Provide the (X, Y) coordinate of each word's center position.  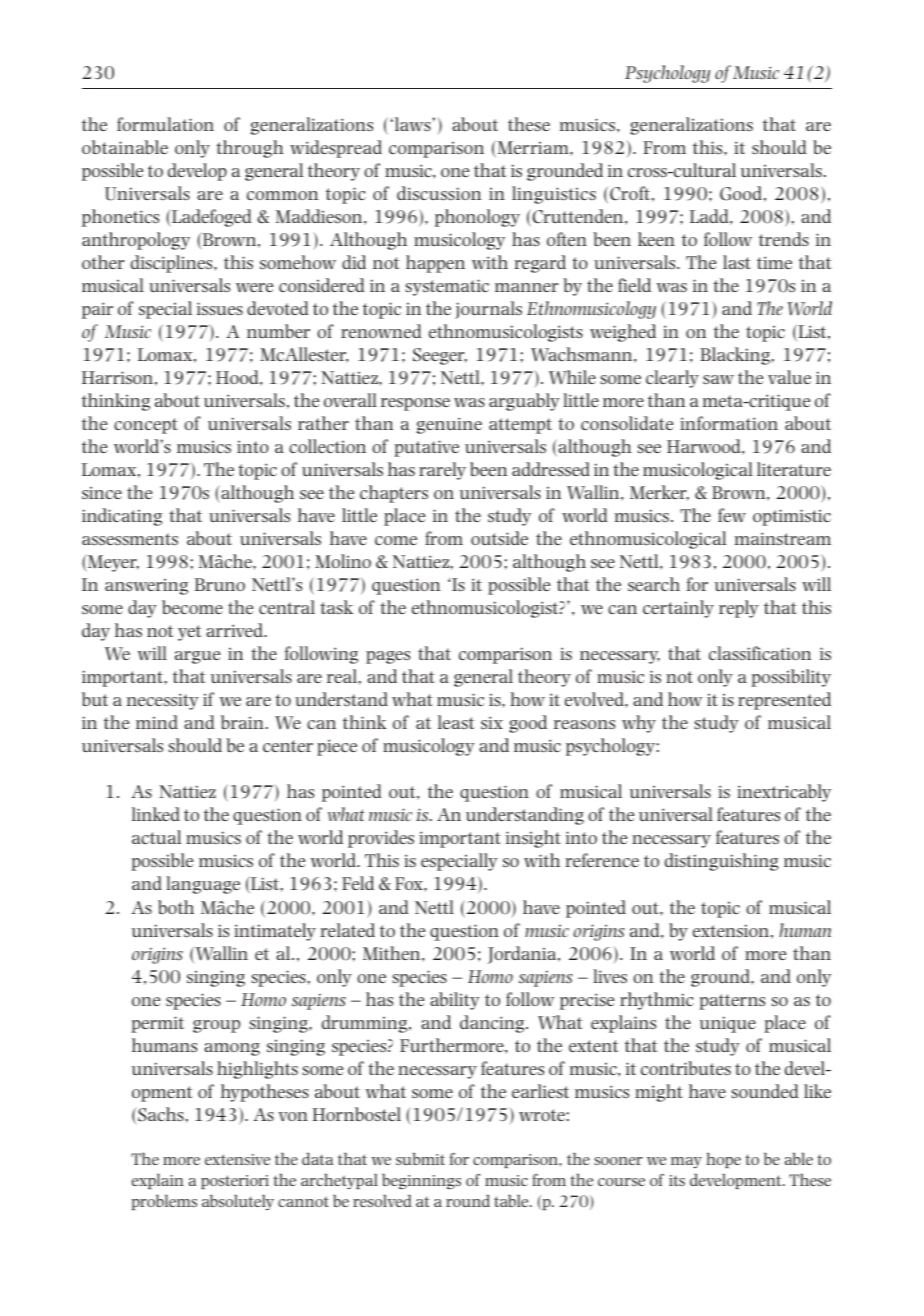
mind (157, 722)
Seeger (440, 356)
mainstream (783, 538)
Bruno (220, 584)
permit (157, 1024)
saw (718, 379)
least (456, 722)
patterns (732, 1002)
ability (455, 1001)
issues (220, 308)
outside (499, 538)
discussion (439, 193)
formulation (165, 124)
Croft (630, 193)
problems (164, 1202)
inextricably (784, 793)
